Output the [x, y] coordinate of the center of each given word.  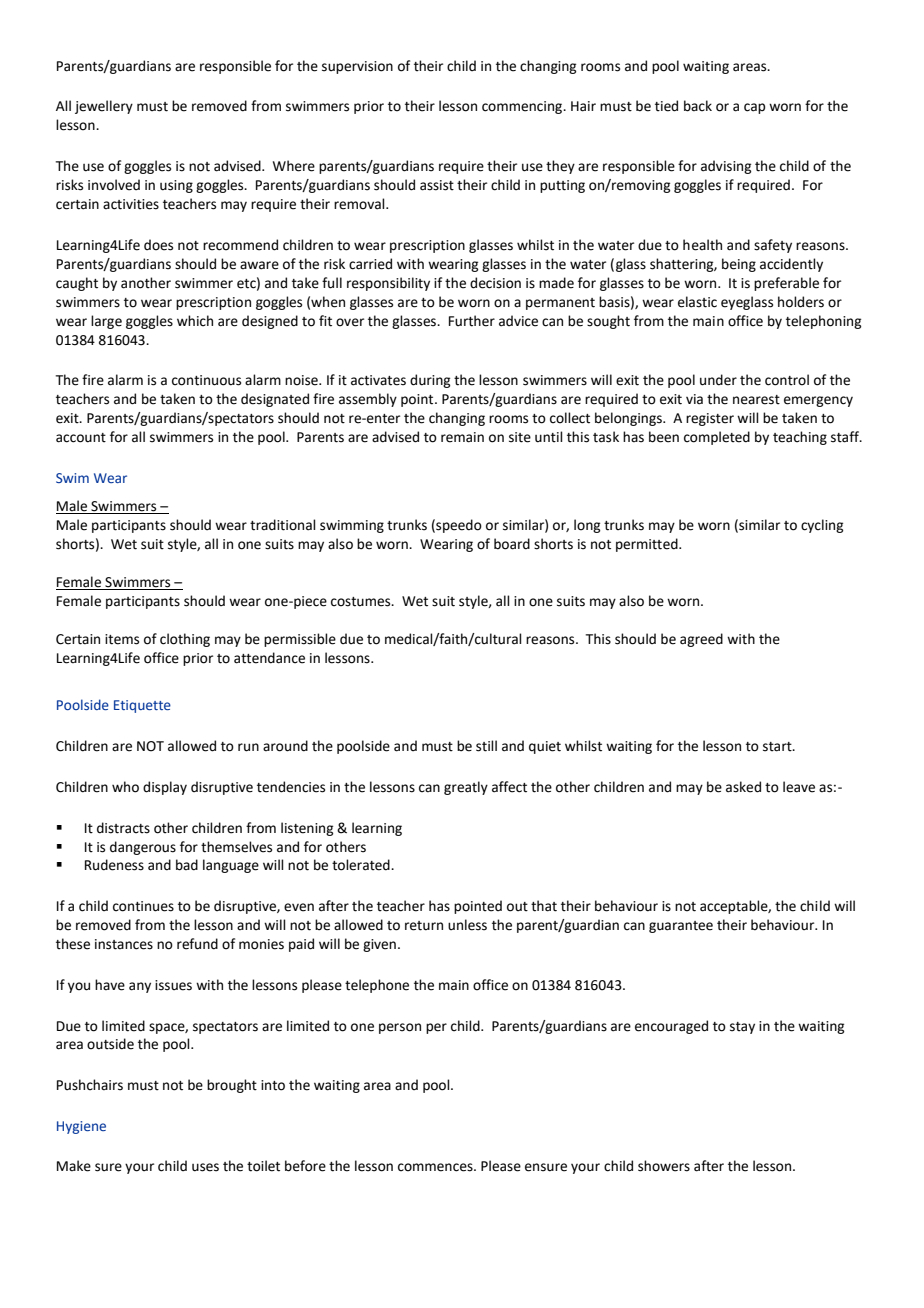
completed [717, 438]
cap [754, 108]
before [305, 1166]
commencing [523, 107]
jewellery [104, 107]
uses [205, 1167]
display [165, 788]
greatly [466, 788]
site [520, 437]
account [81, 438]
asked [743, 787]
